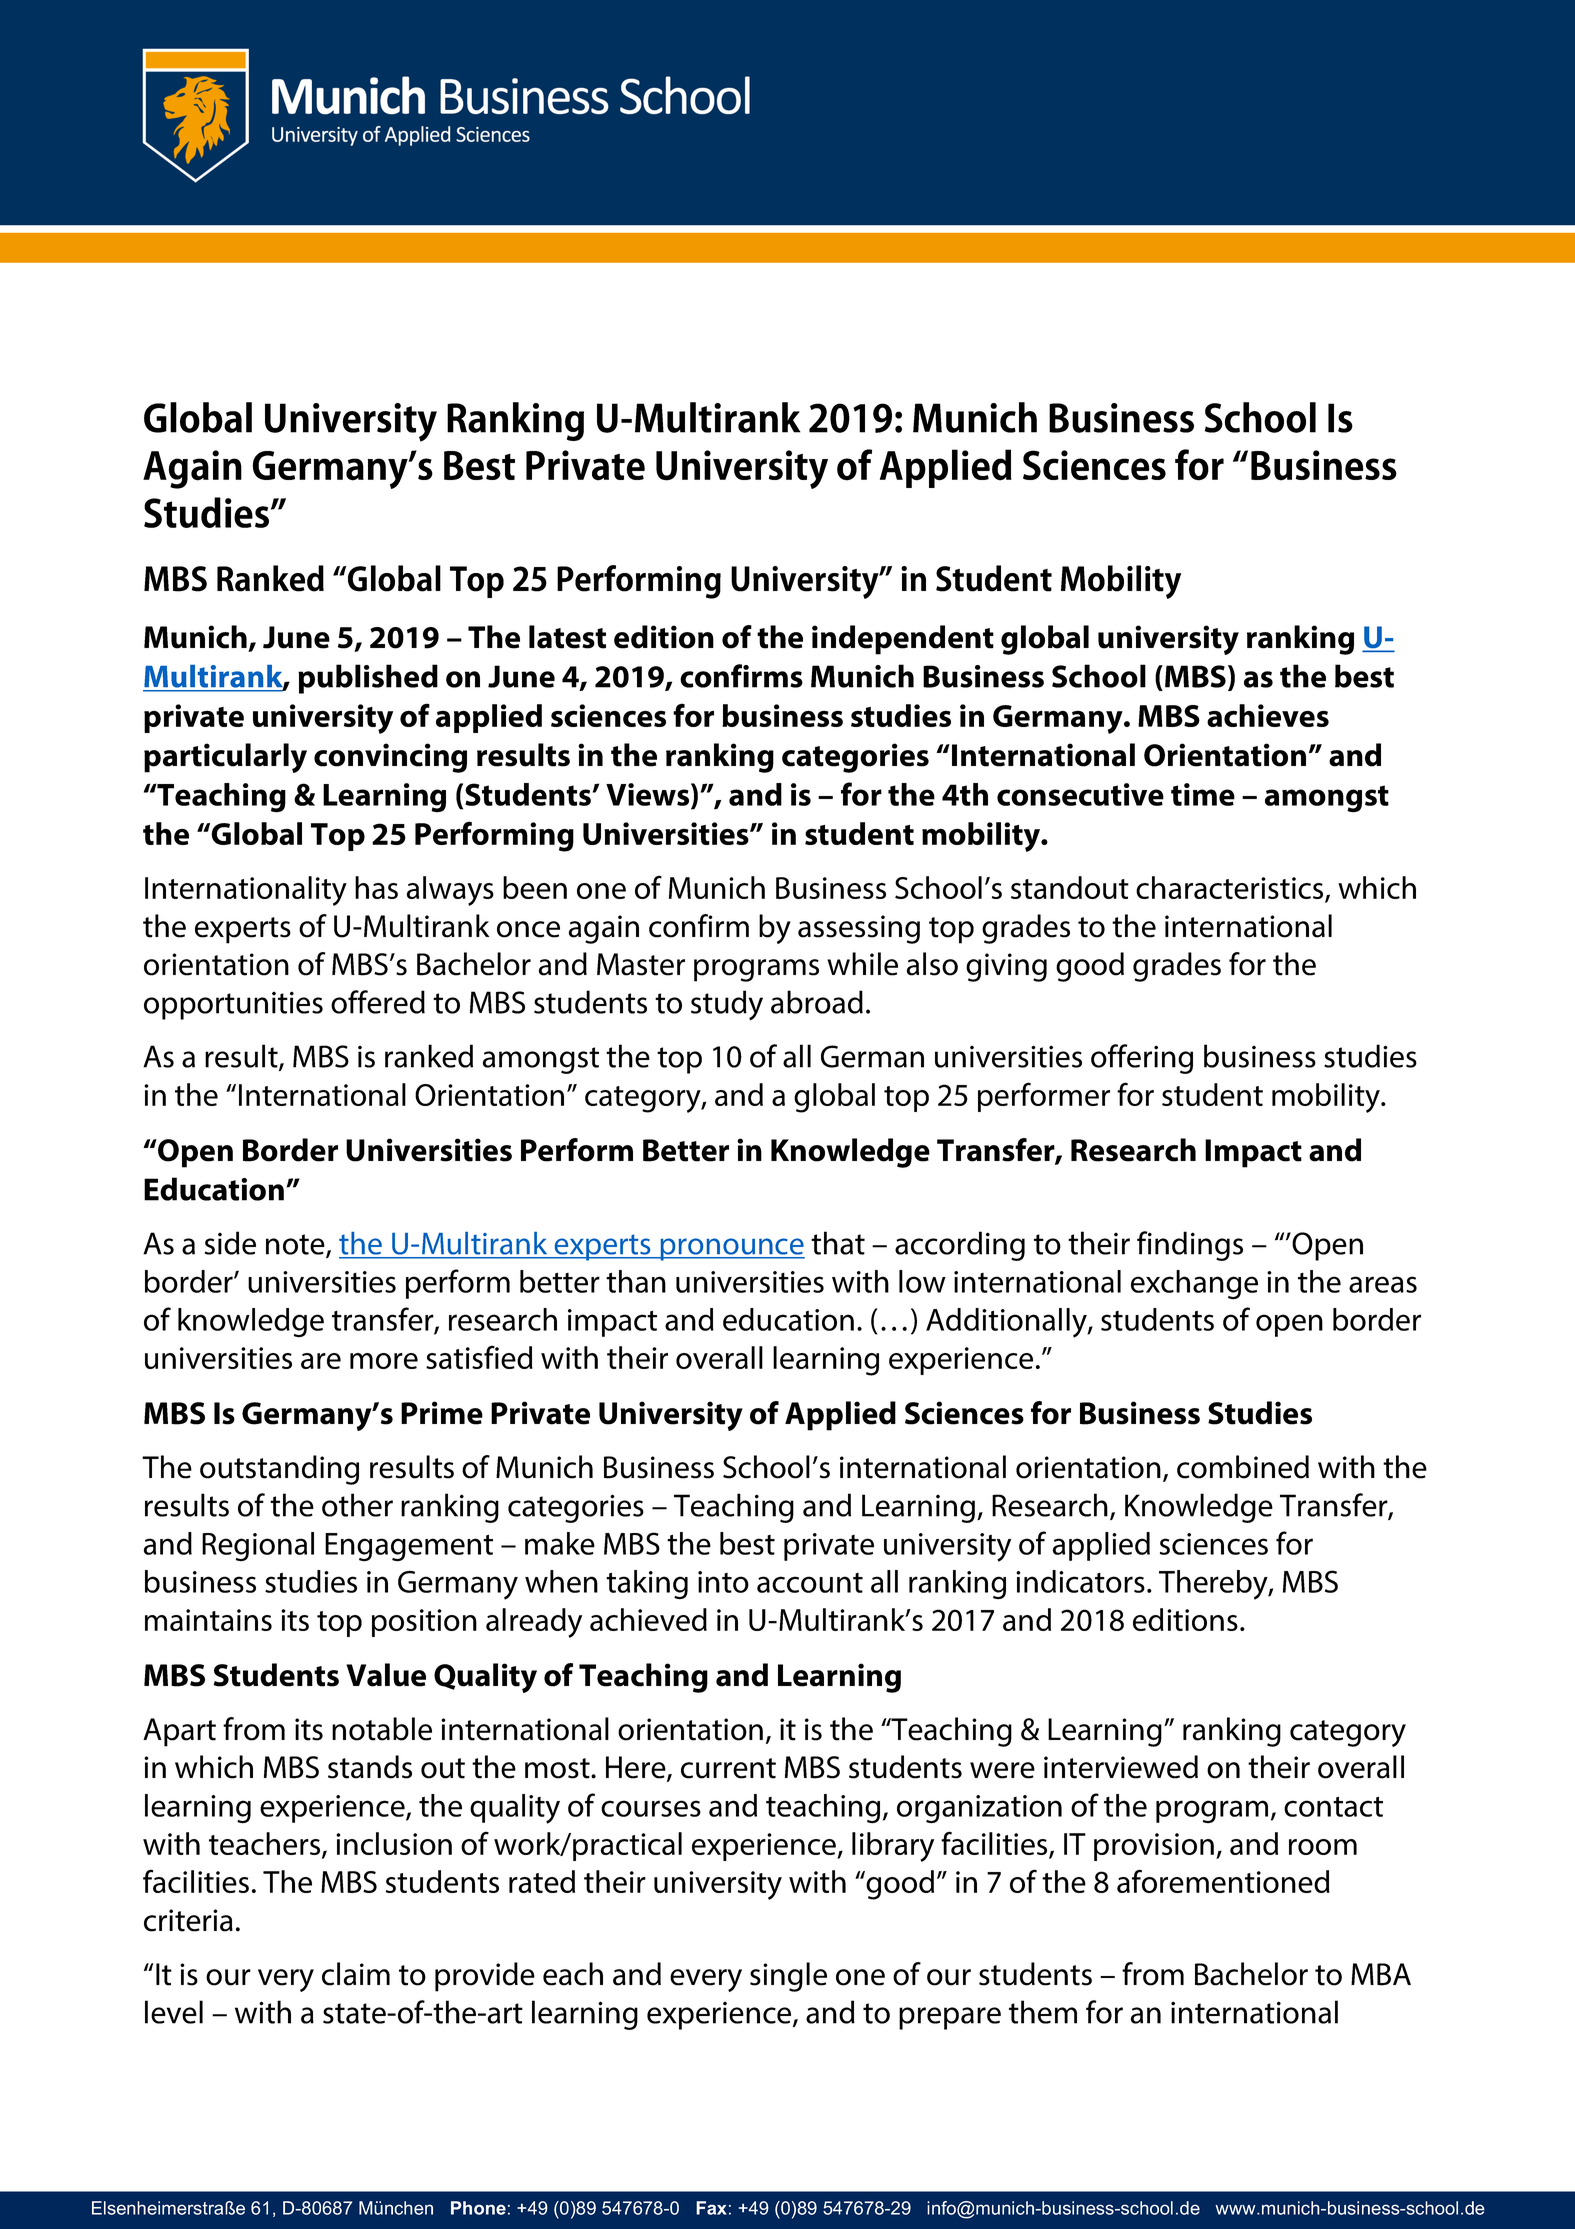  What do you see at coordinates (478, 2208) in the page?
I see `Phone` at bounding box center [478, 2208].
